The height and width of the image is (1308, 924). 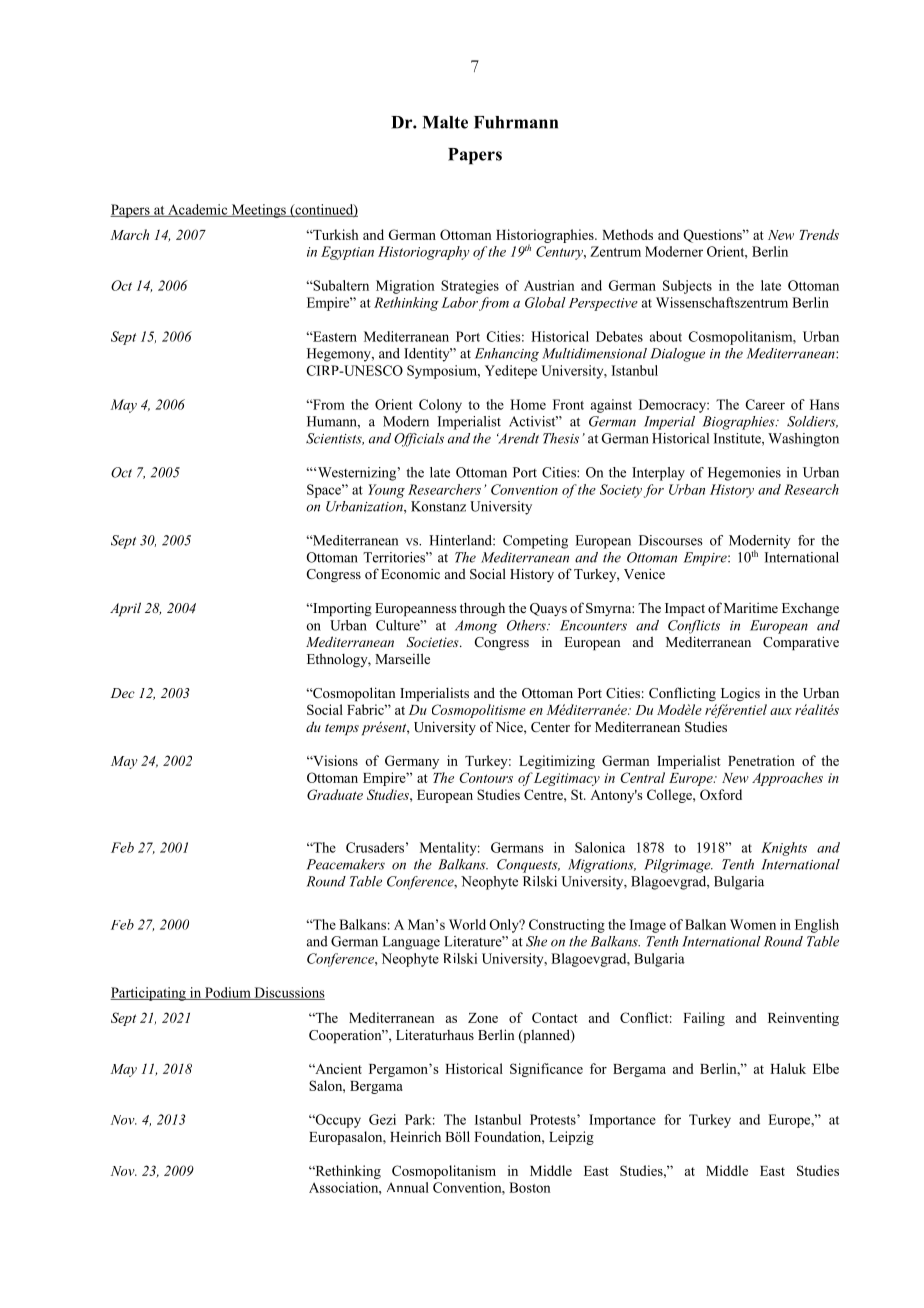 I want to click on Dec, so click(x=123, y=693).
